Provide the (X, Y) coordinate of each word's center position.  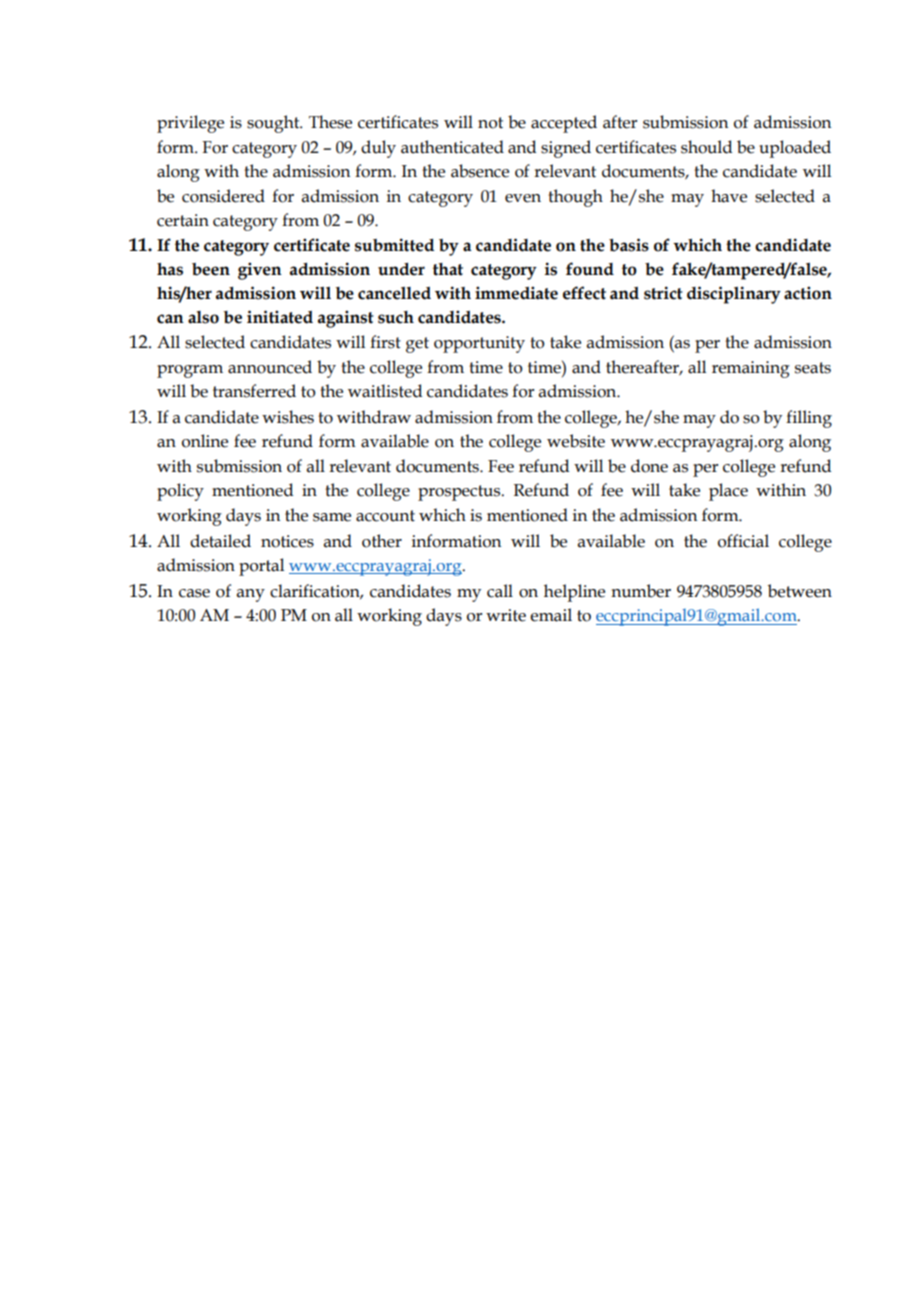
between (800, 591)
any (251, 595)
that (448, 269)
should (706, 147)
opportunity (479, 344)
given (260, 271)
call (500, 591)
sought (274, 124)
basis (629, 245)
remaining (751, 369)
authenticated (452, 147)
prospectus (460, 493)
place (728, 492)
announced (270, 367)
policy (180, 492)
